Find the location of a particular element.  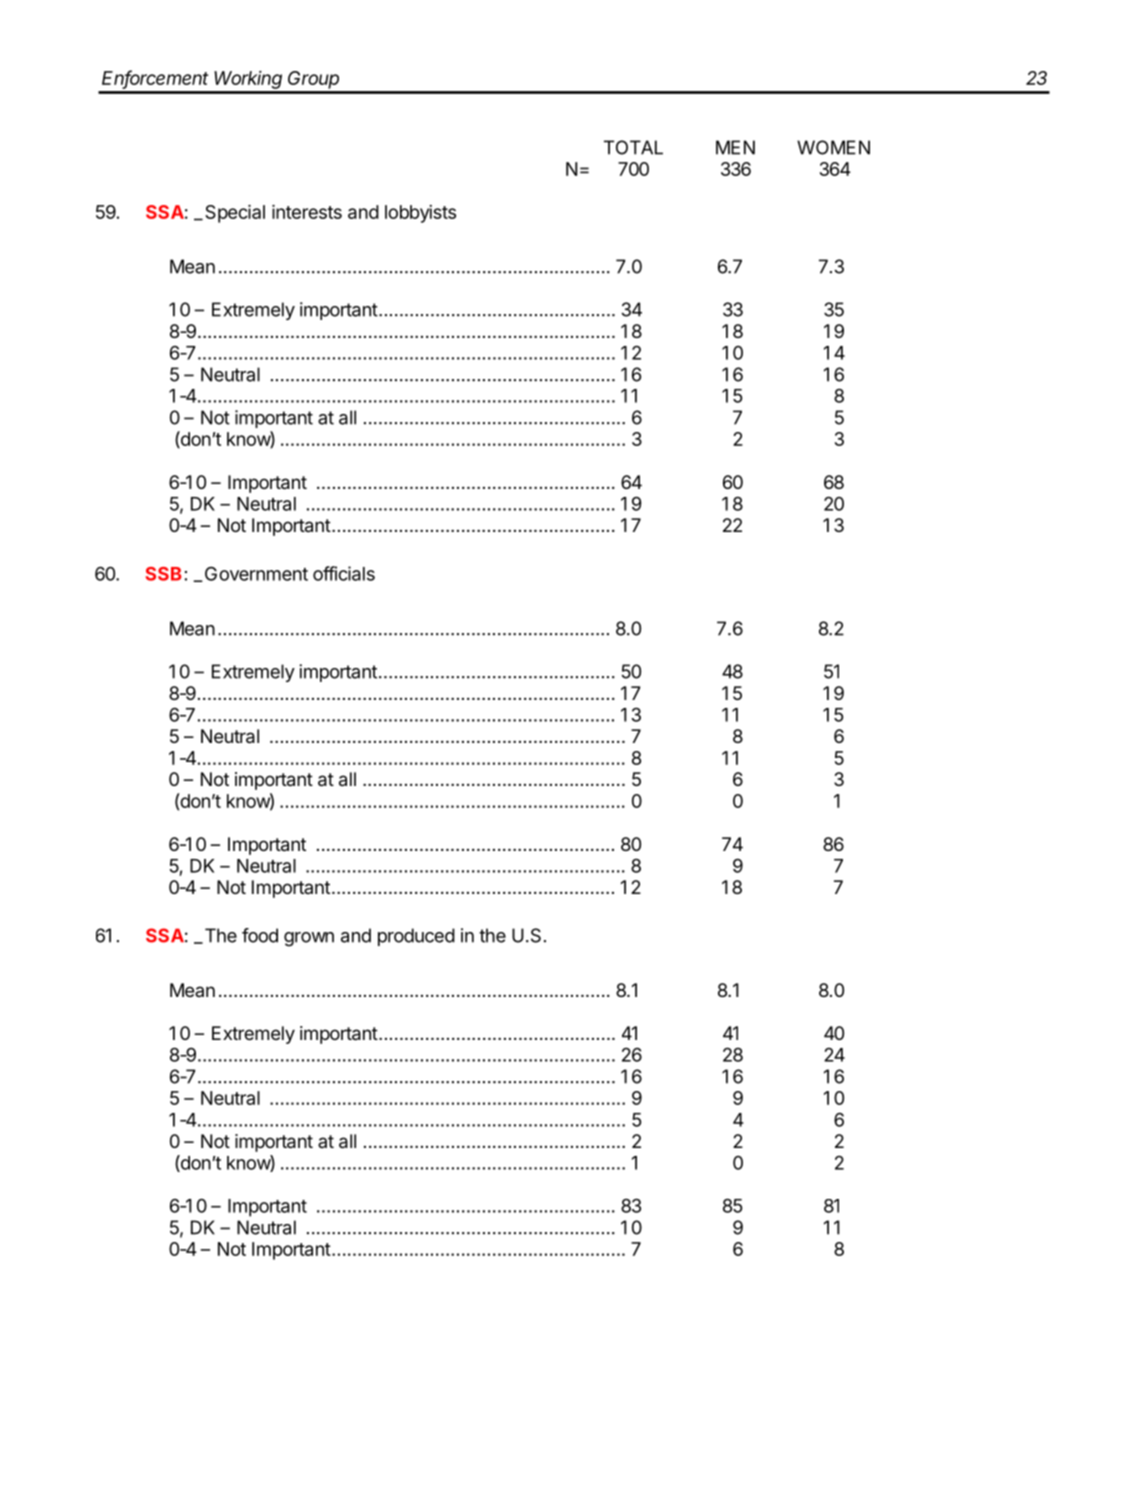

grown is located at coordinates (309, 939).
